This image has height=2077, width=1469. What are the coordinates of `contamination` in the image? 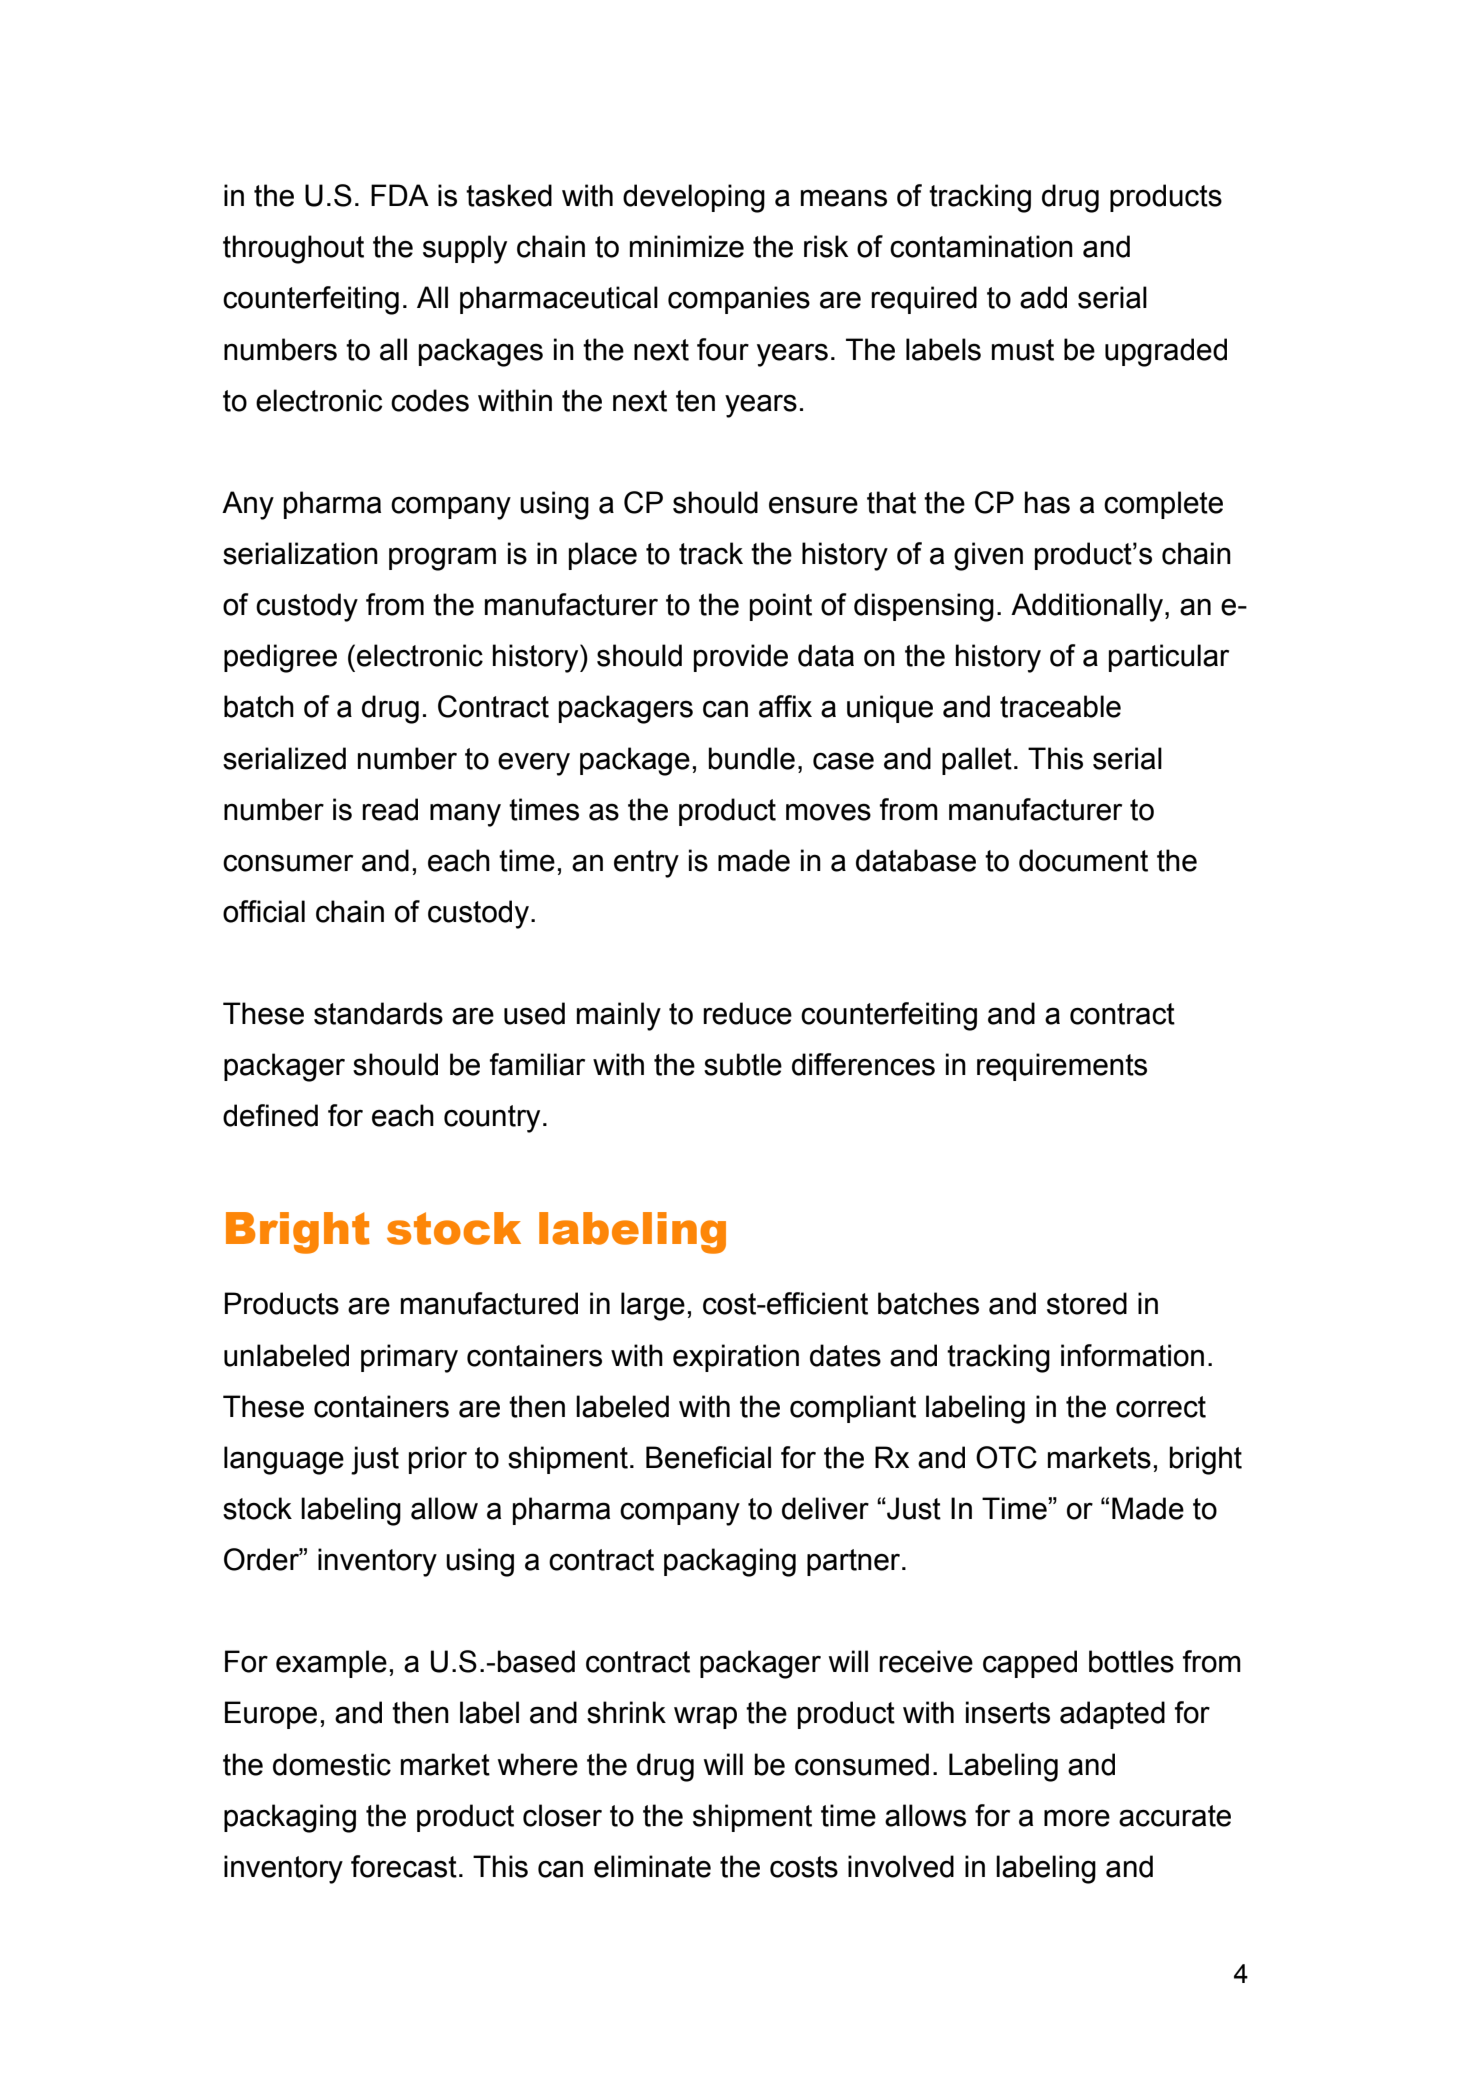 It's located at (981, 246).
